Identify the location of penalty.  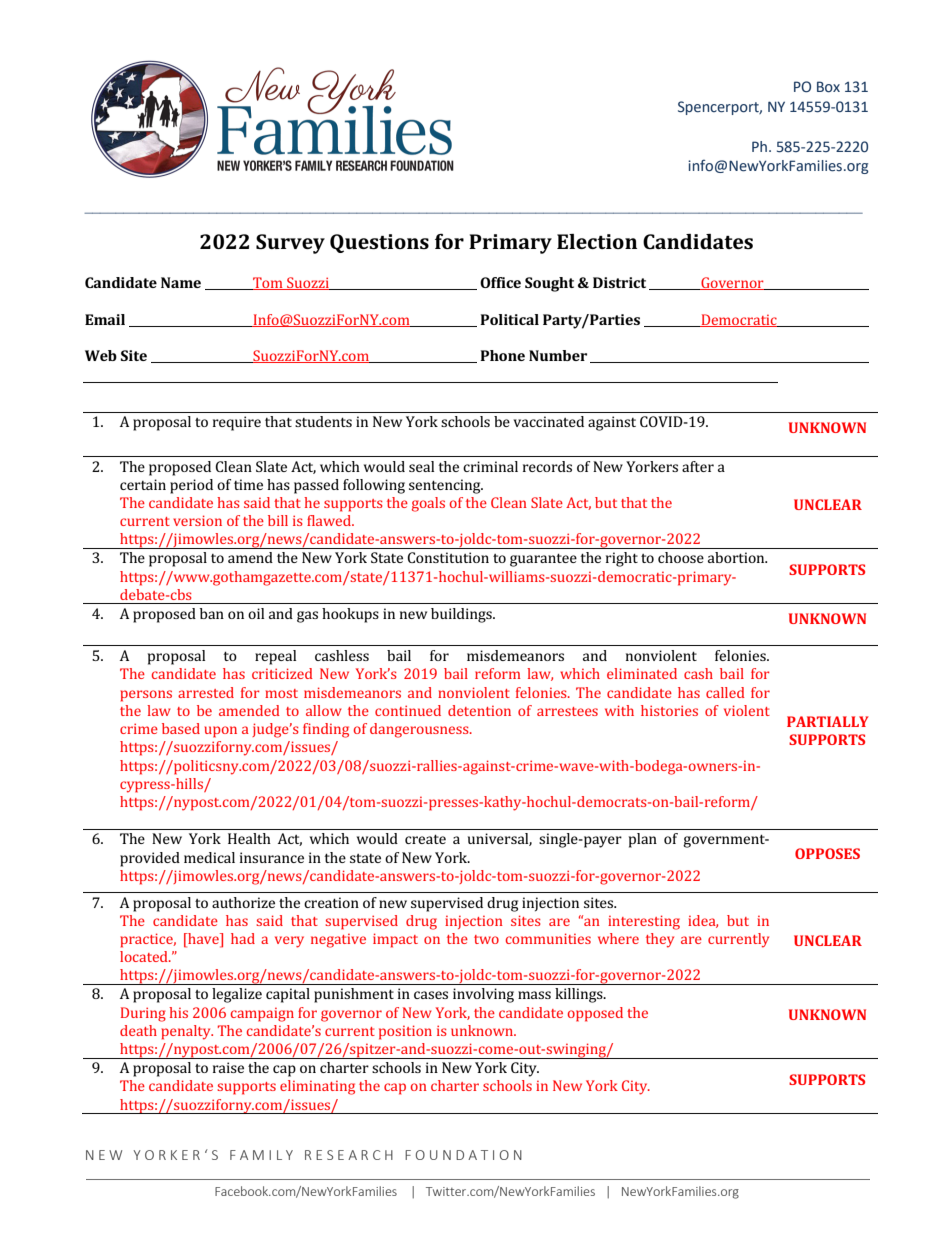
(187, 1032).
